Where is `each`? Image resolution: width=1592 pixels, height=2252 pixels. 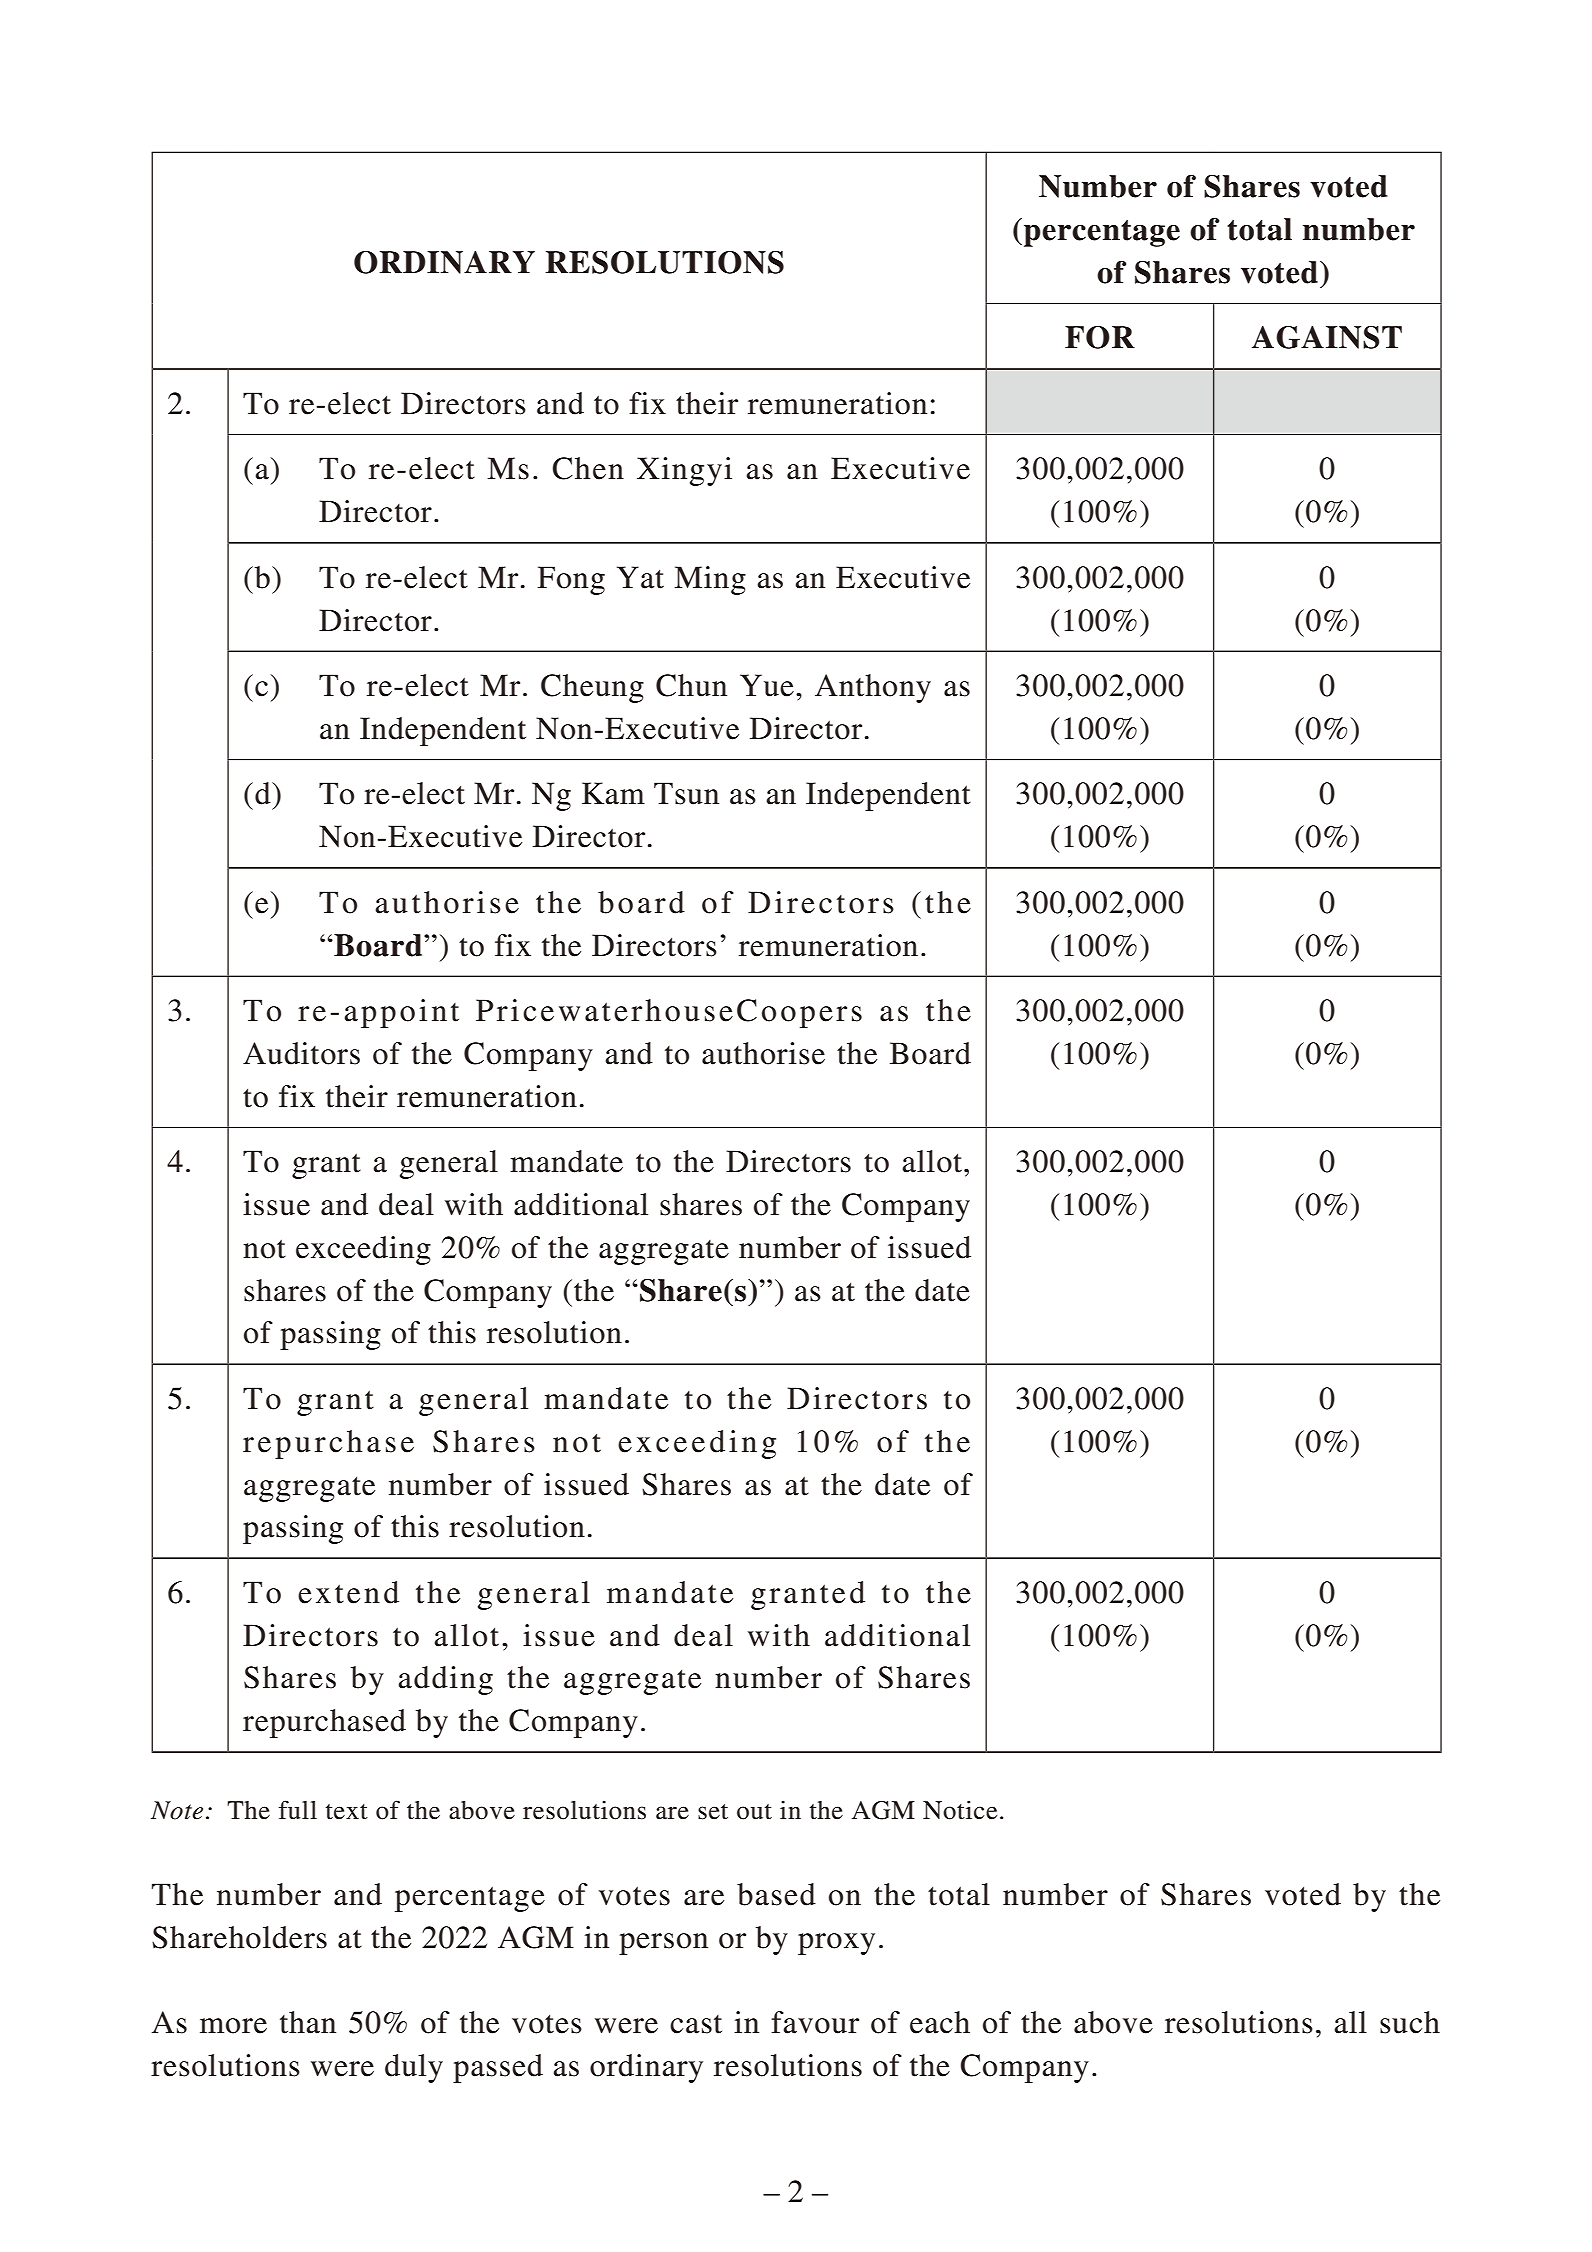
each is located at coordinates (940, 2022).
